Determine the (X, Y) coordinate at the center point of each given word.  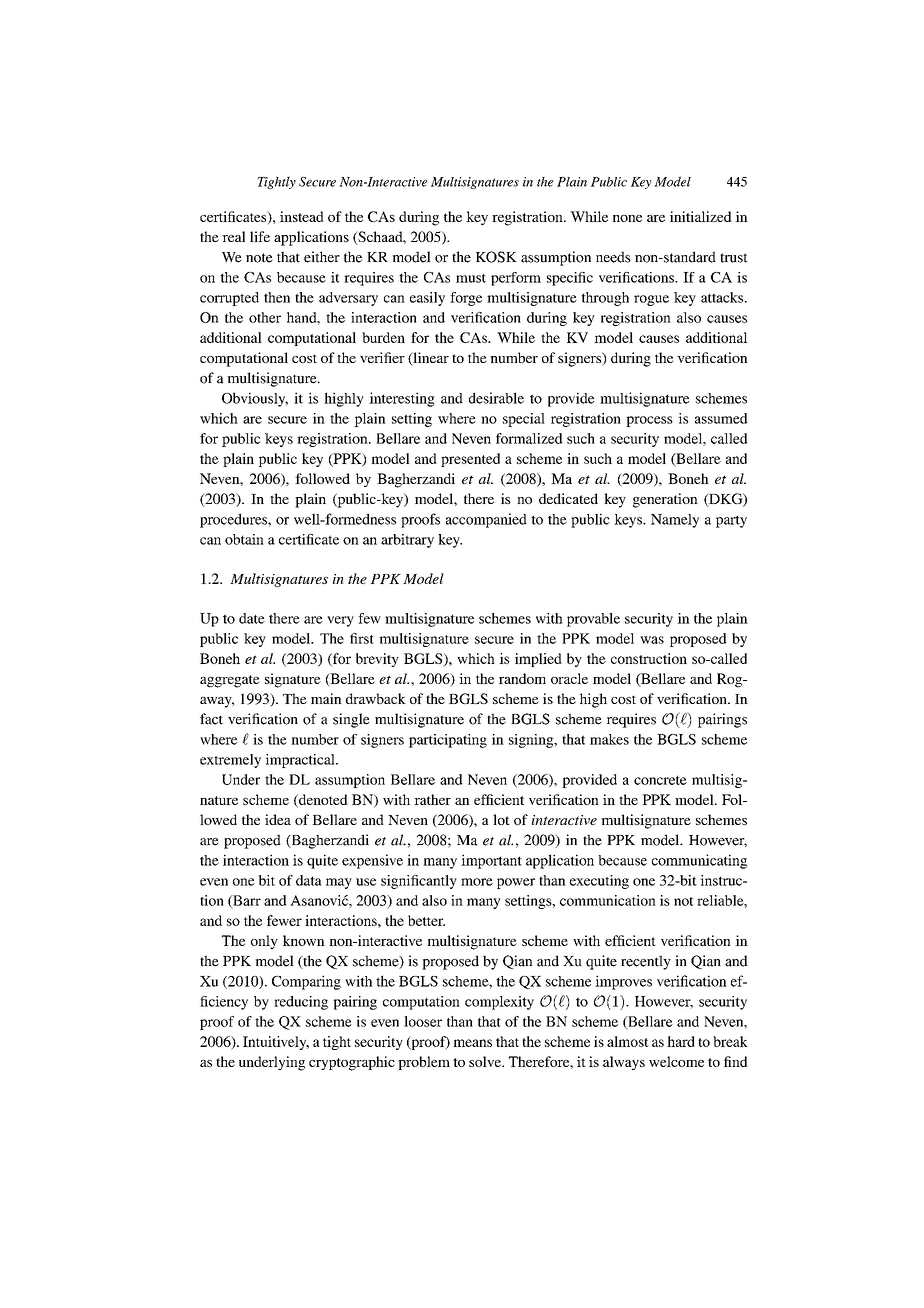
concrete (660, 780)
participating (448, 741)
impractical (301, 761)
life (260, 236)
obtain (244, 539)
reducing (301, 1003)
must (471, 278)
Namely (675, 521)
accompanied (486, 520)
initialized (701, 216)
